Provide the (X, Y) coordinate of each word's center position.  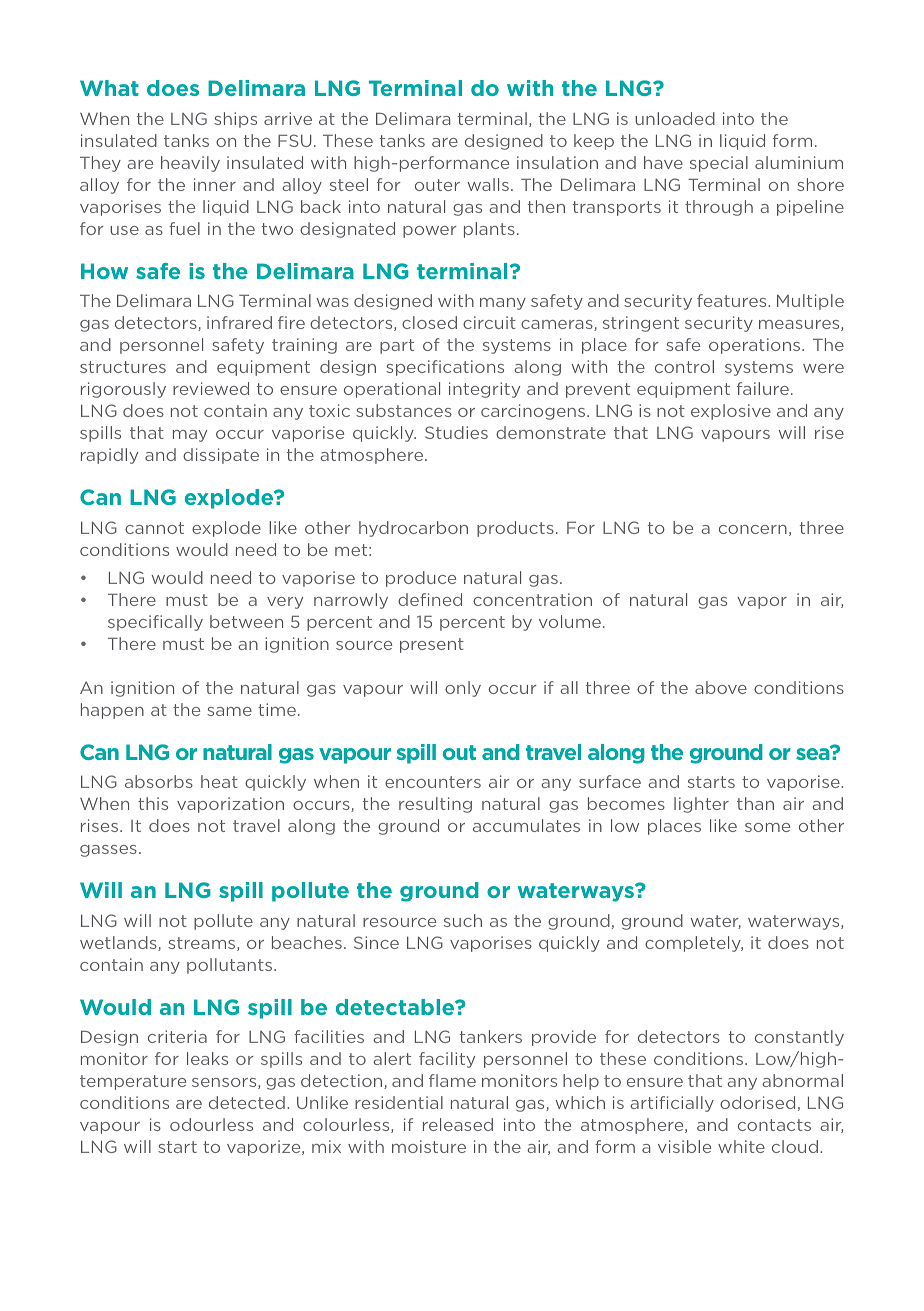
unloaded (675, 118)
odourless (211, 1124)
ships (235, 120)
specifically (155, 623)
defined (430, 599)
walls (488, 184)
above (721, 687)
